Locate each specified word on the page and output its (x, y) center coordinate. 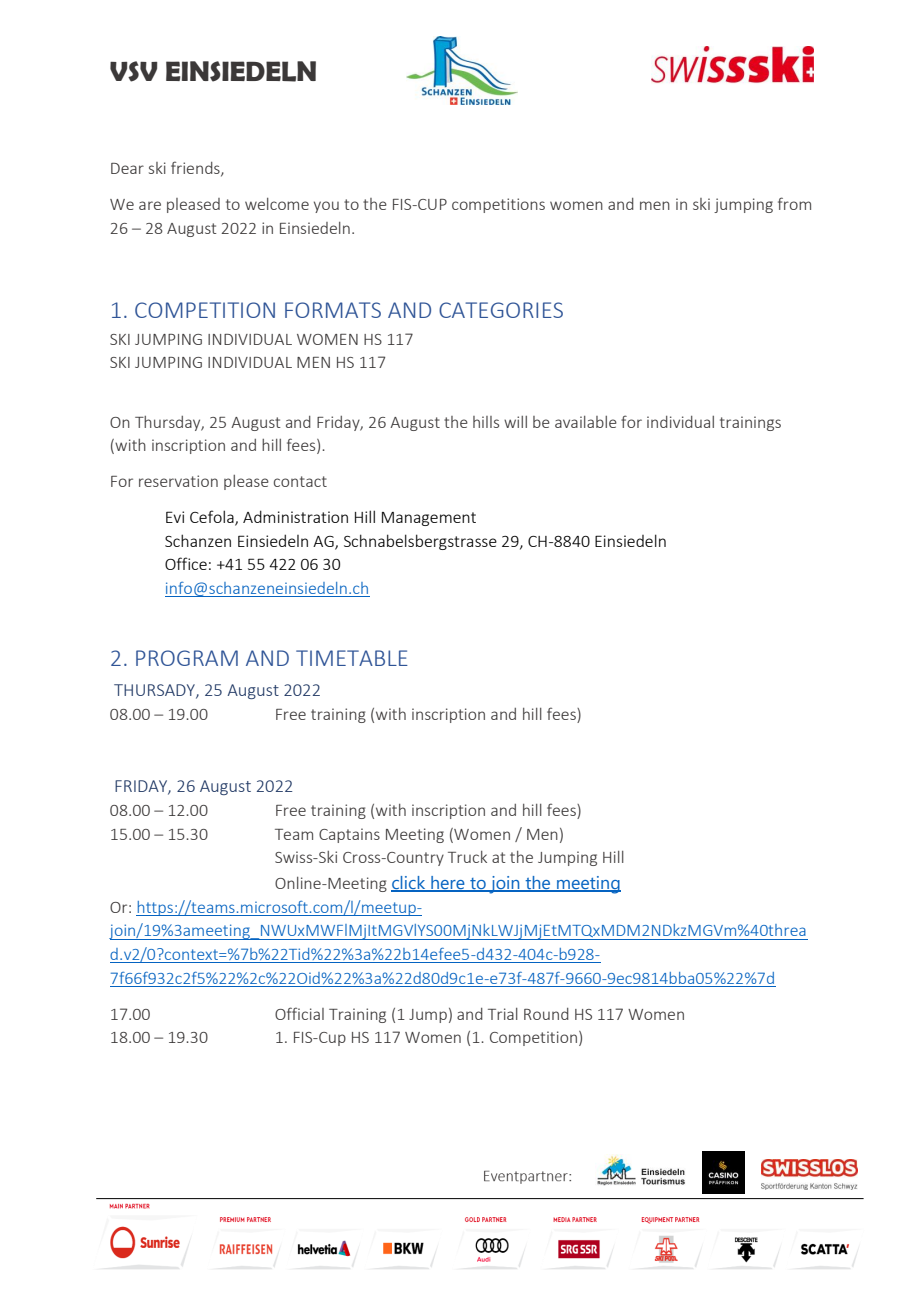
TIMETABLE (352, 658)
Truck (467, 857)
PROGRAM (187, 658)
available (586, 422)
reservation (178, 481)
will (515, 422)
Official (299, 1013)
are (150, 205)
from (794, 203)
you (326, 207)
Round (546, 1014)
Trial (503, 1014)
